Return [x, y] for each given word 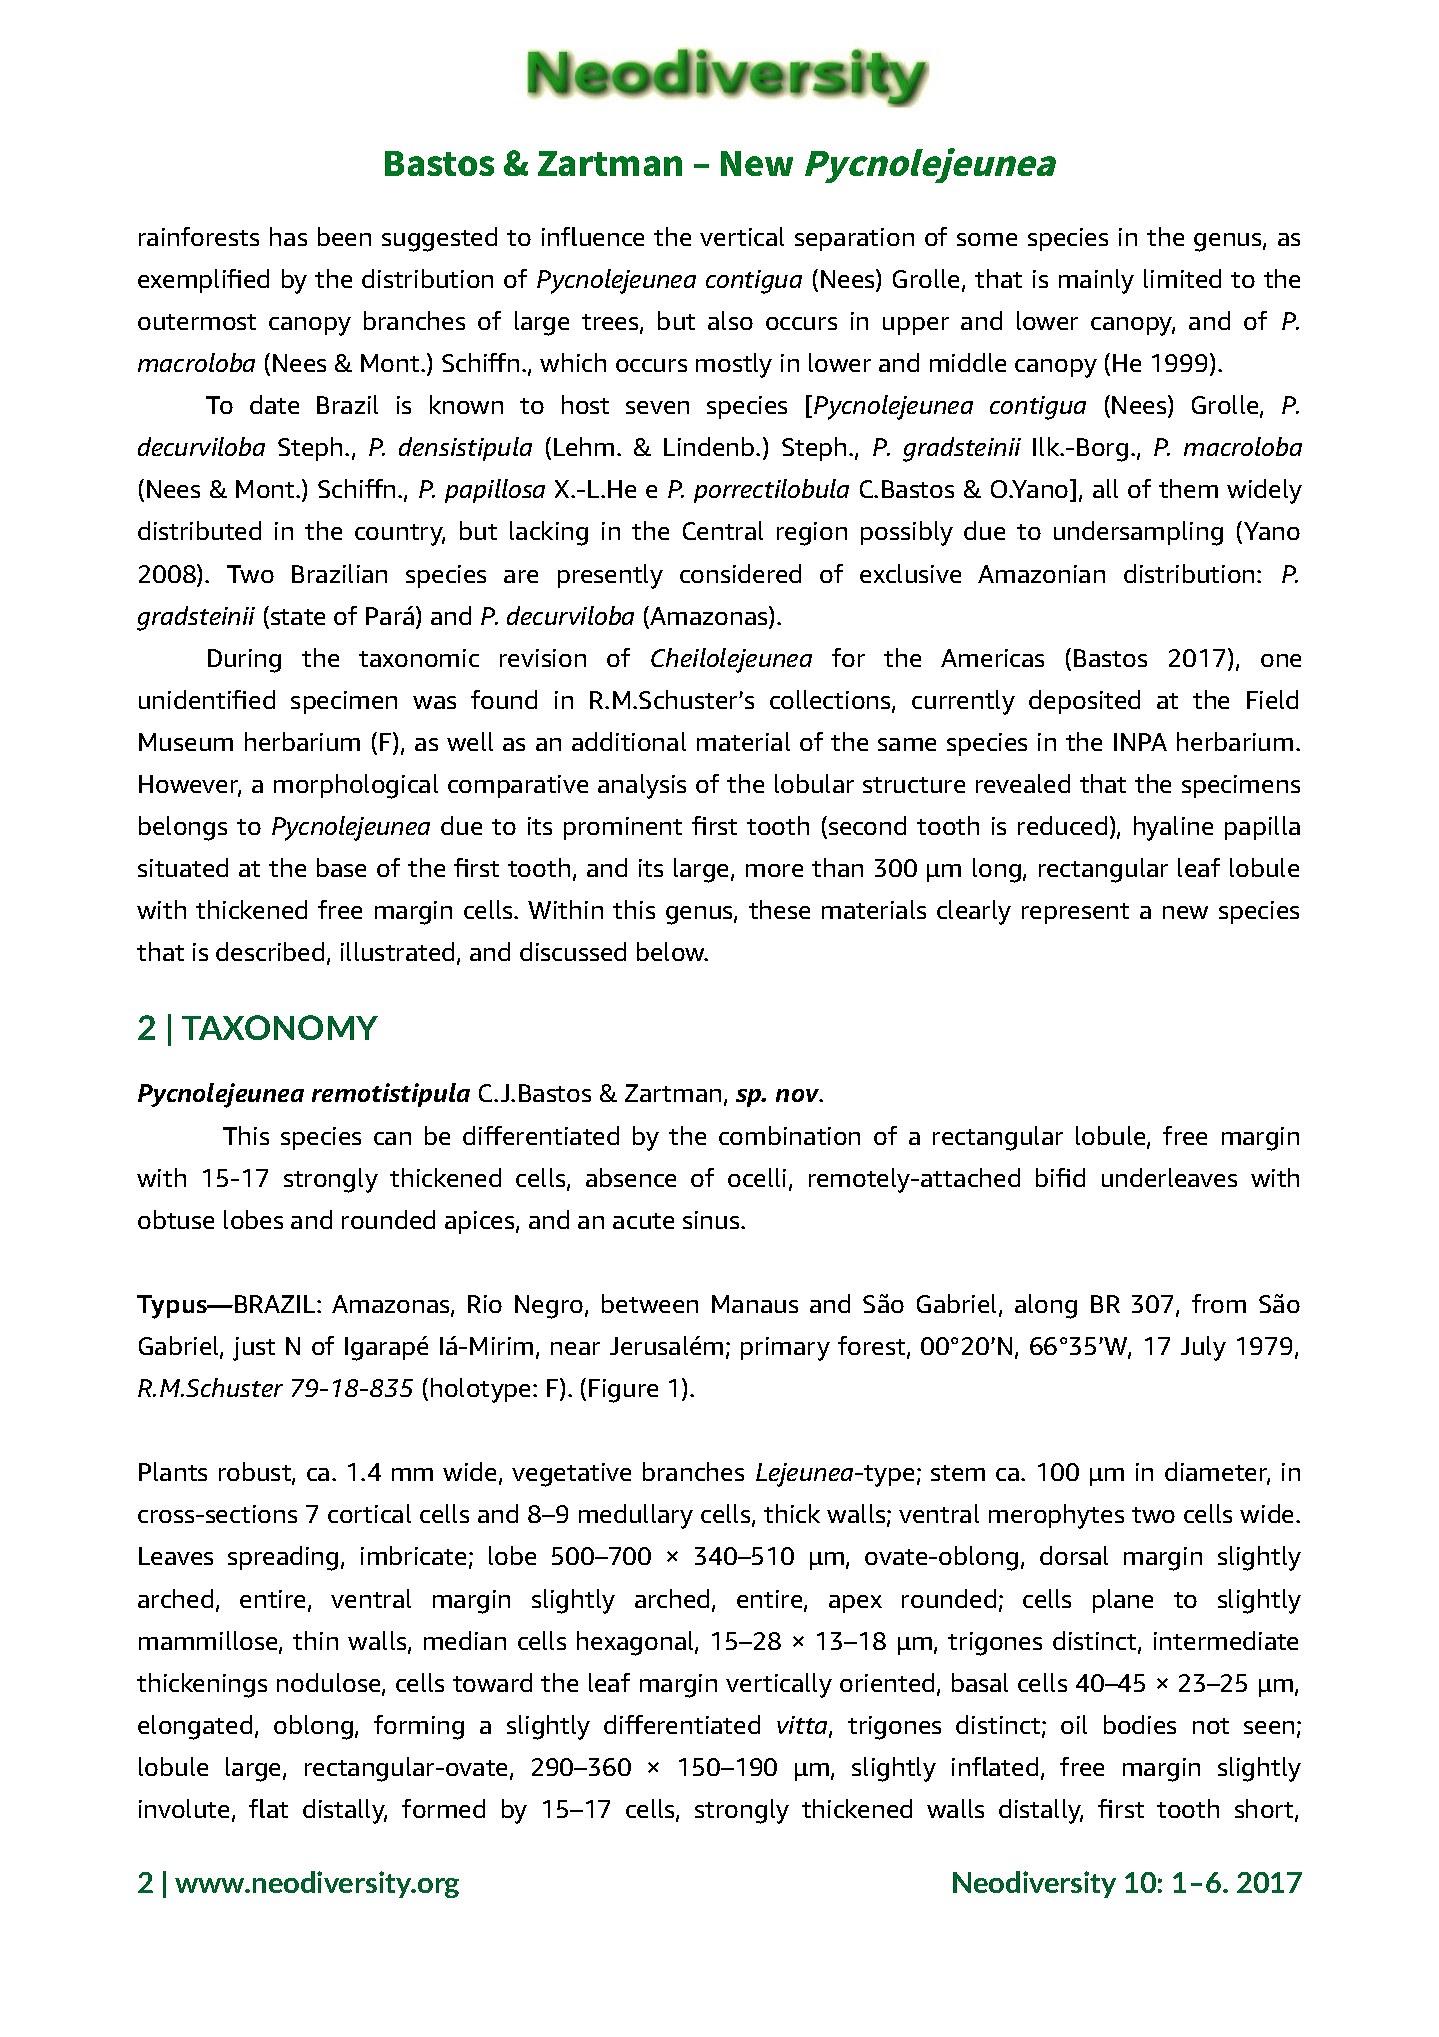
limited [1182, 278]
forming [419, 1727]
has [288, 236]
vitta [803, 1726]
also [730, 320]
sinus [712, 1220]
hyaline [1173, 828]
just [254, 1349]
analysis [642, 786]
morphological [356, 786]
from [1219, 1303]
